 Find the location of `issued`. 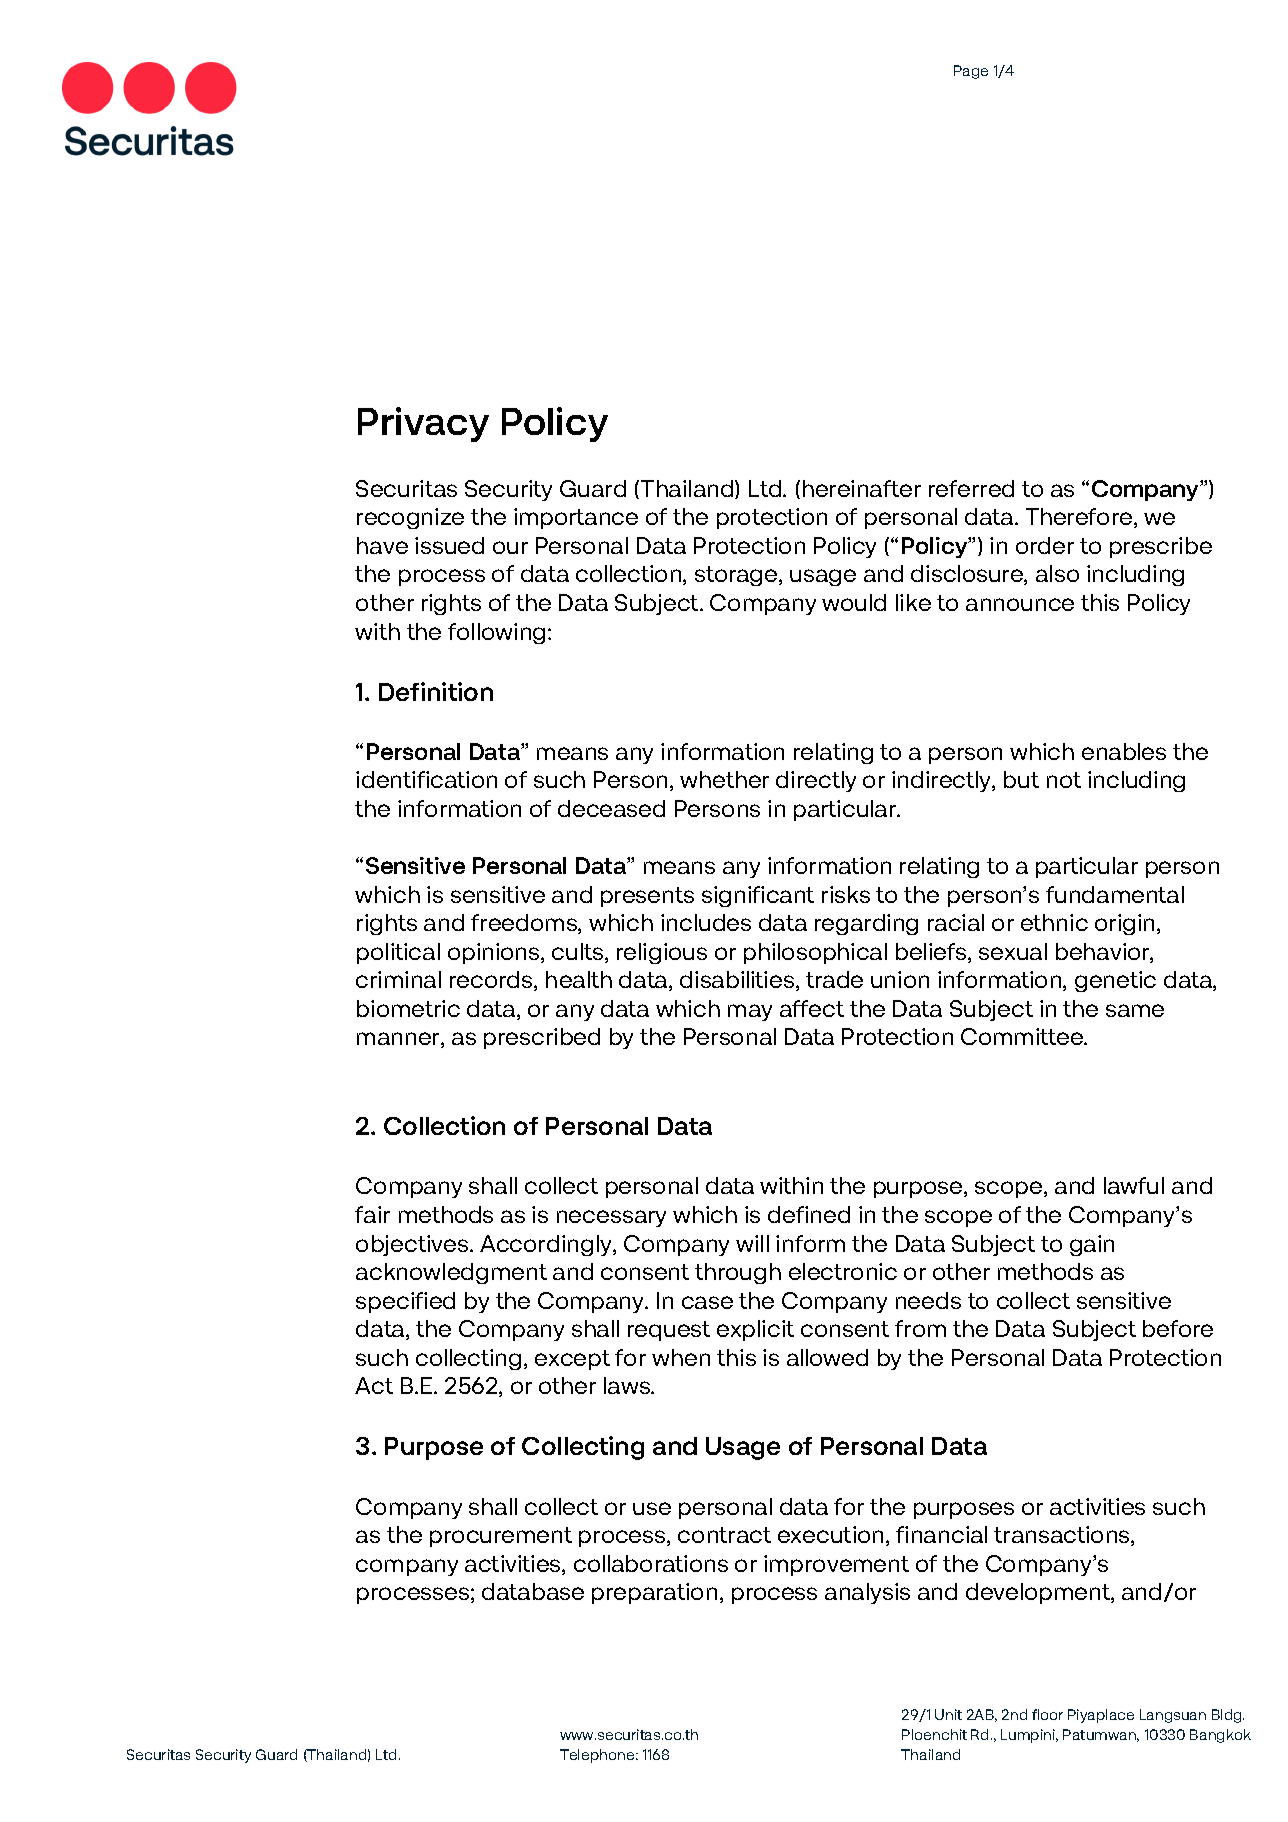

issued is located at coordinates (449, 545).
